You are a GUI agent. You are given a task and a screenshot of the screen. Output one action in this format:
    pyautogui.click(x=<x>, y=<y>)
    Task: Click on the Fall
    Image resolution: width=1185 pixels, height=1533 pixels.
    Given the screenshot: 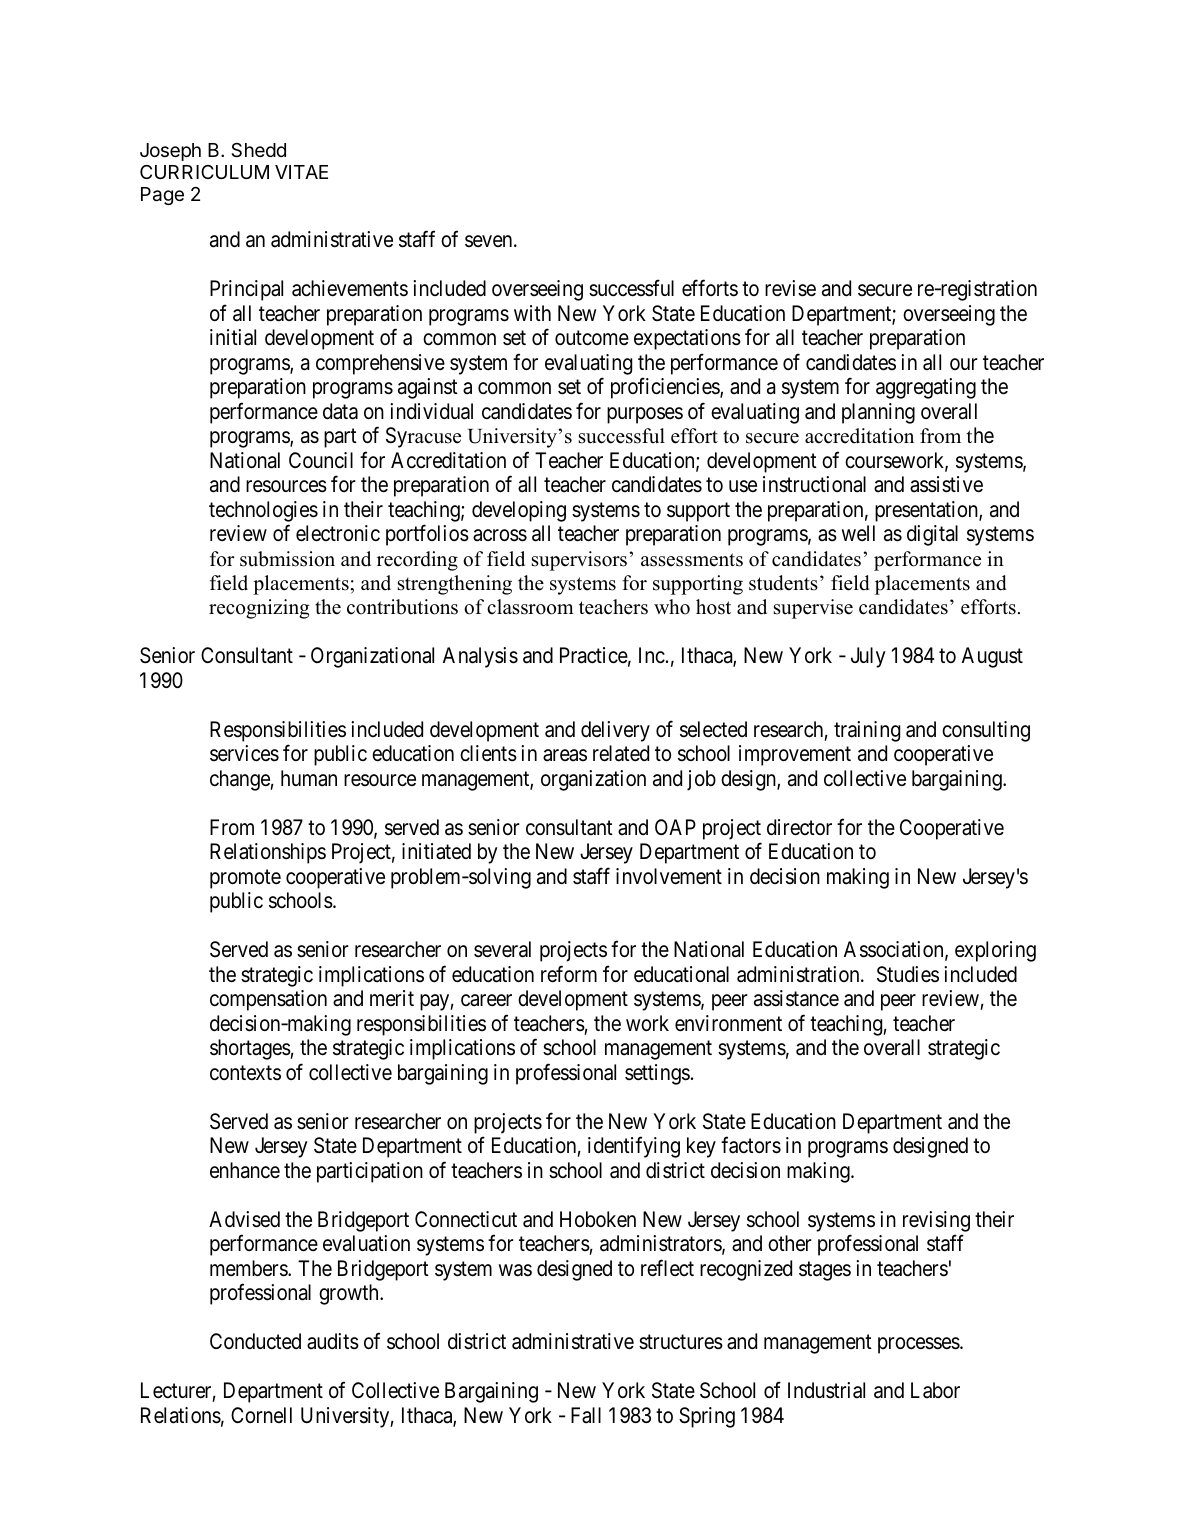 What is the action you would take?
    pyautogui.click(x=586, y=1415)
